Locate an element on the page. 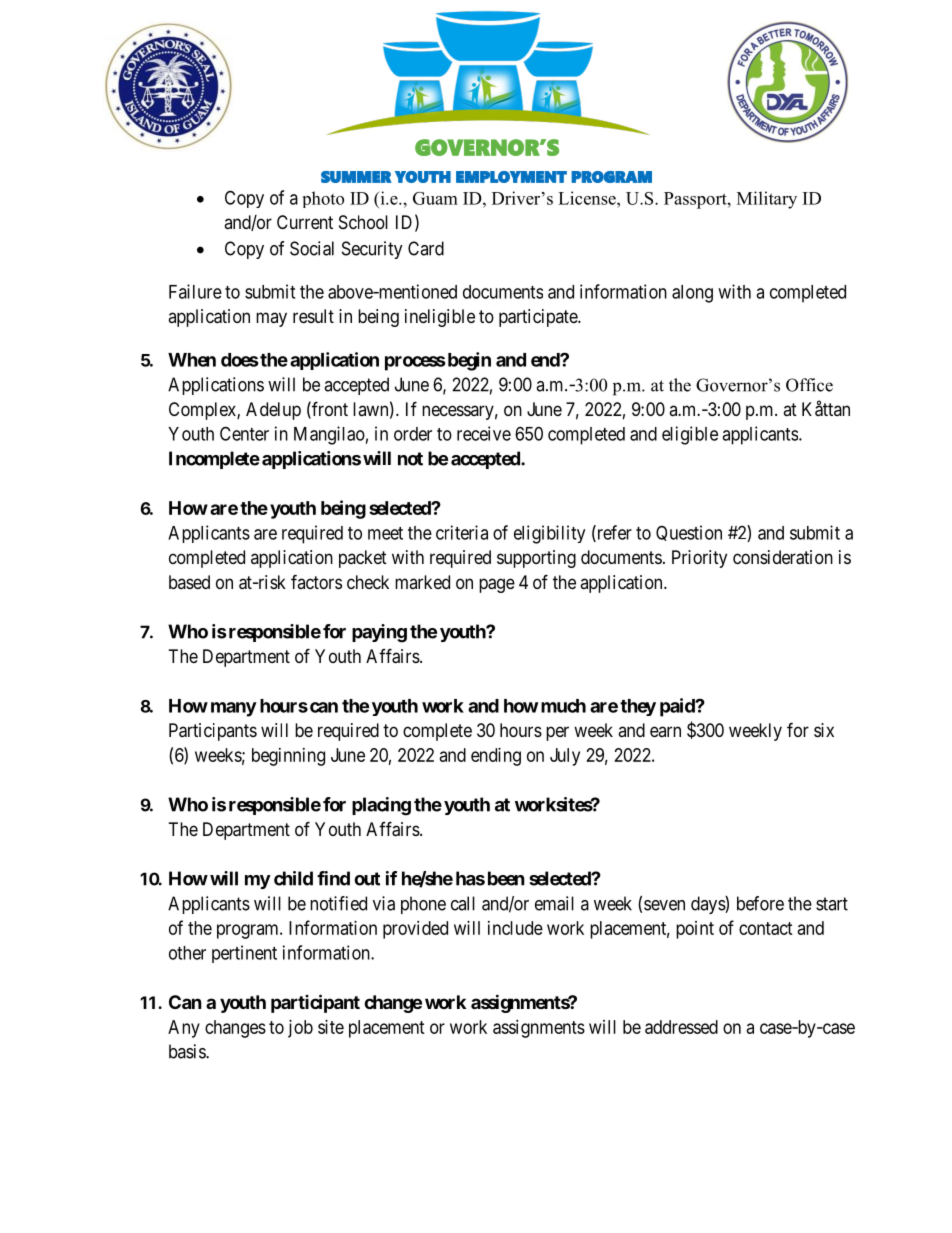 The height and width of the page is (1233, 952). Center is located at coordinates (244, 433).
